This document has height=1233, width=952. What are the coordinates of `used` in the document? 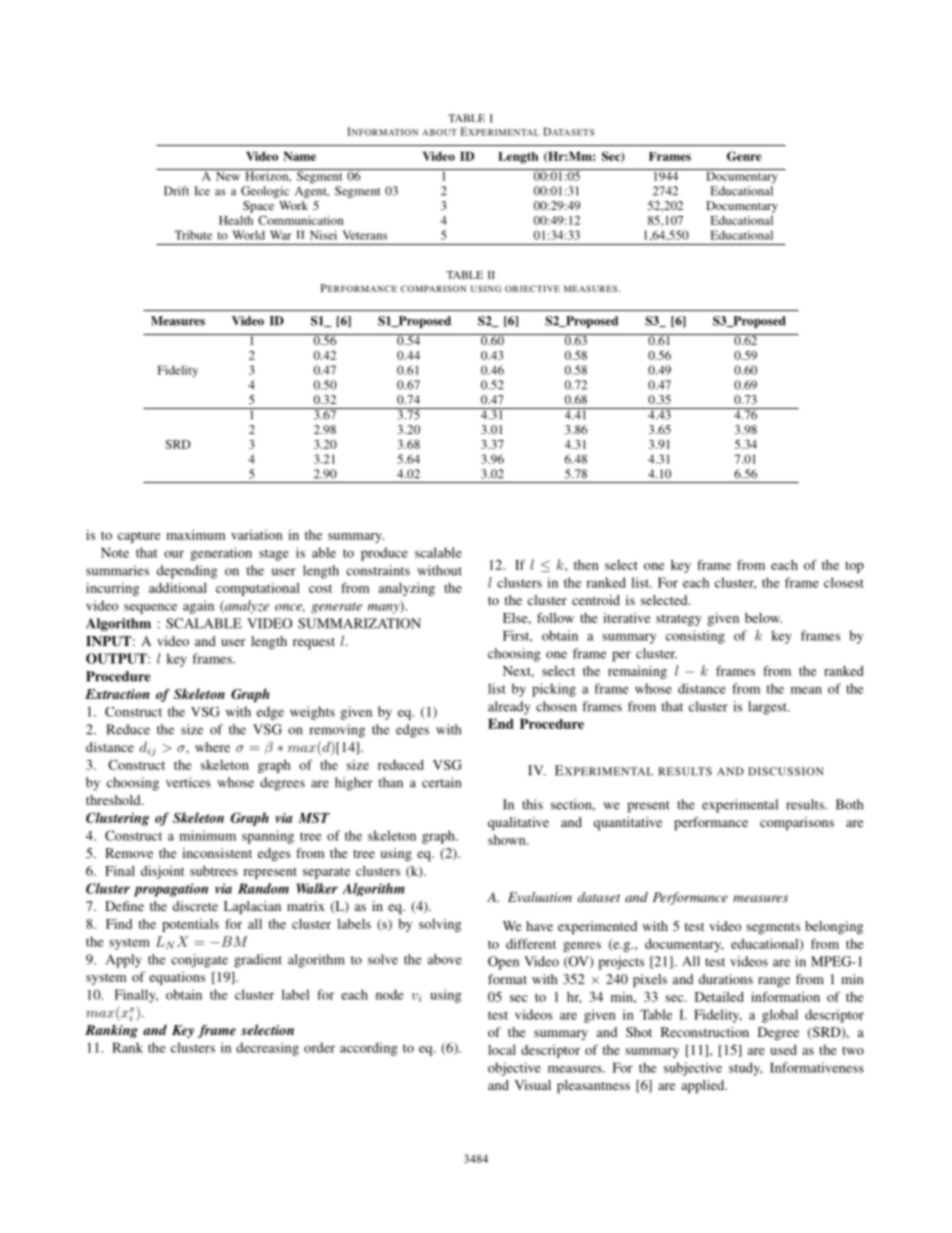 It's located at (783, 1050).
